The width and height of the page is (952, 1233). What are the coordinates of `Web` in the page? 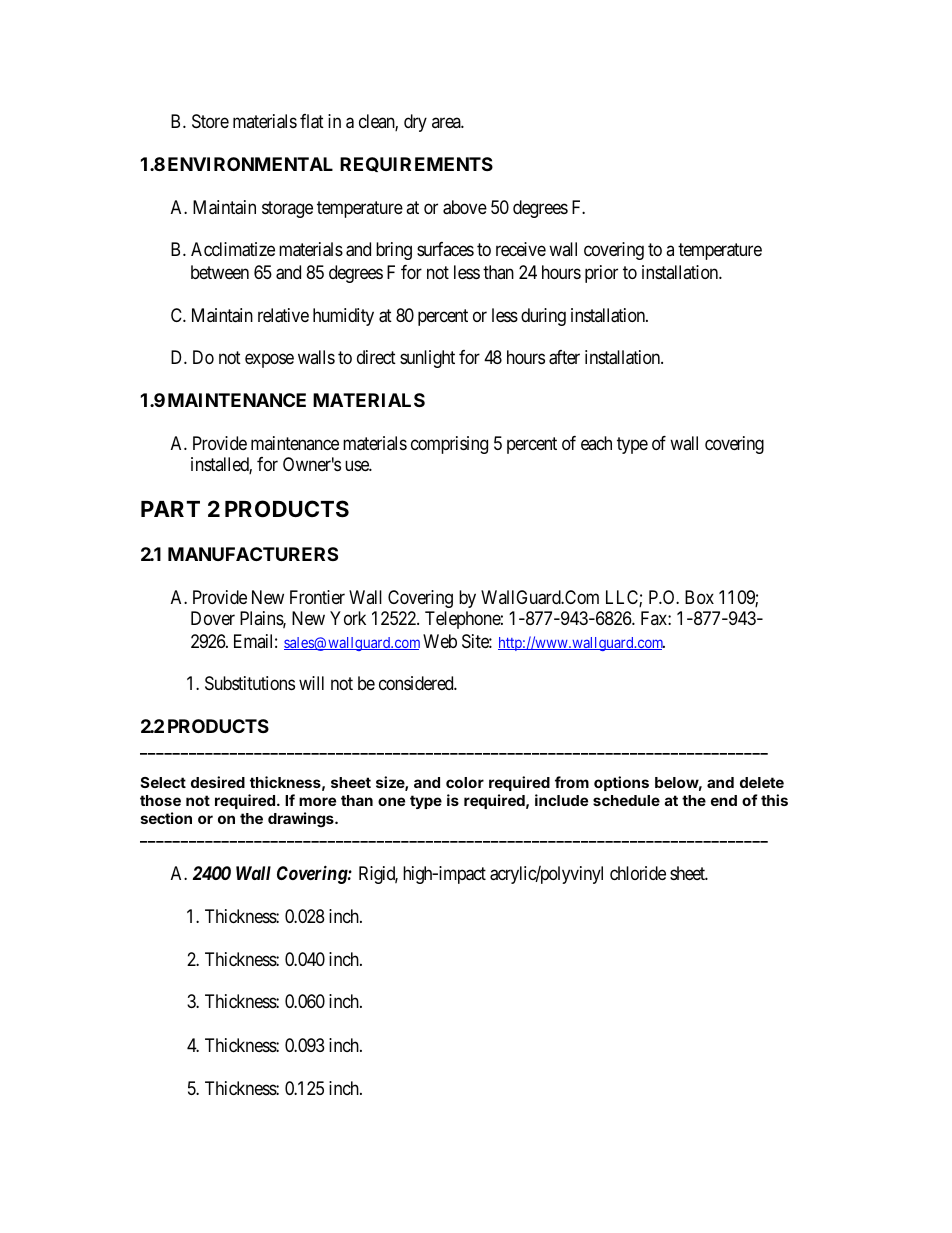 It's located at (440, 641).
